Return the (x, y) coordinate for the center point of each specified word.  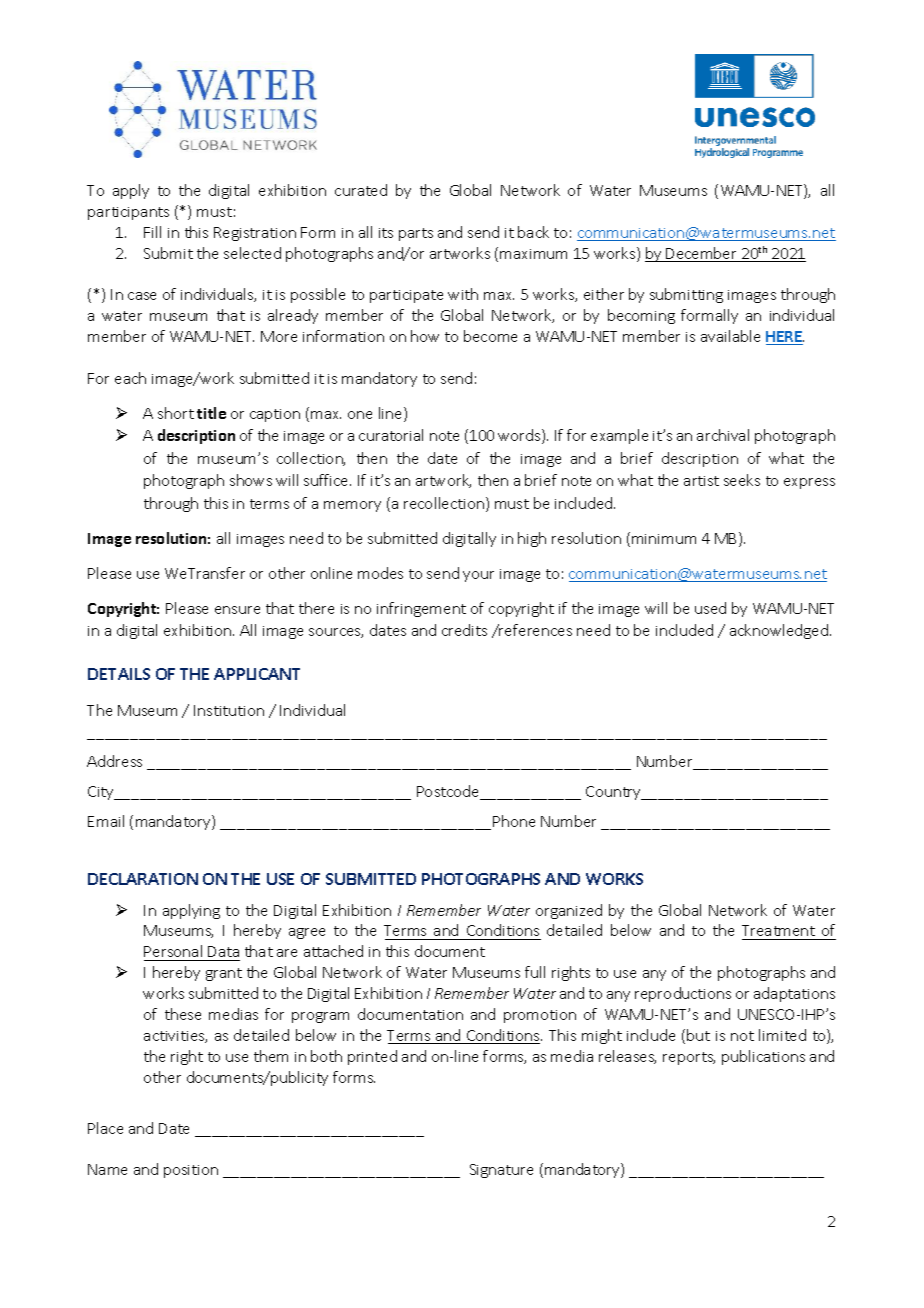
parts (416, 234)
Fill (152, 232)
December (702, 254)
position (191, 1171)
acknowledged (780, 631)
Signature (501, 1171)
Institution (229, 710)
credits (464, 630)
